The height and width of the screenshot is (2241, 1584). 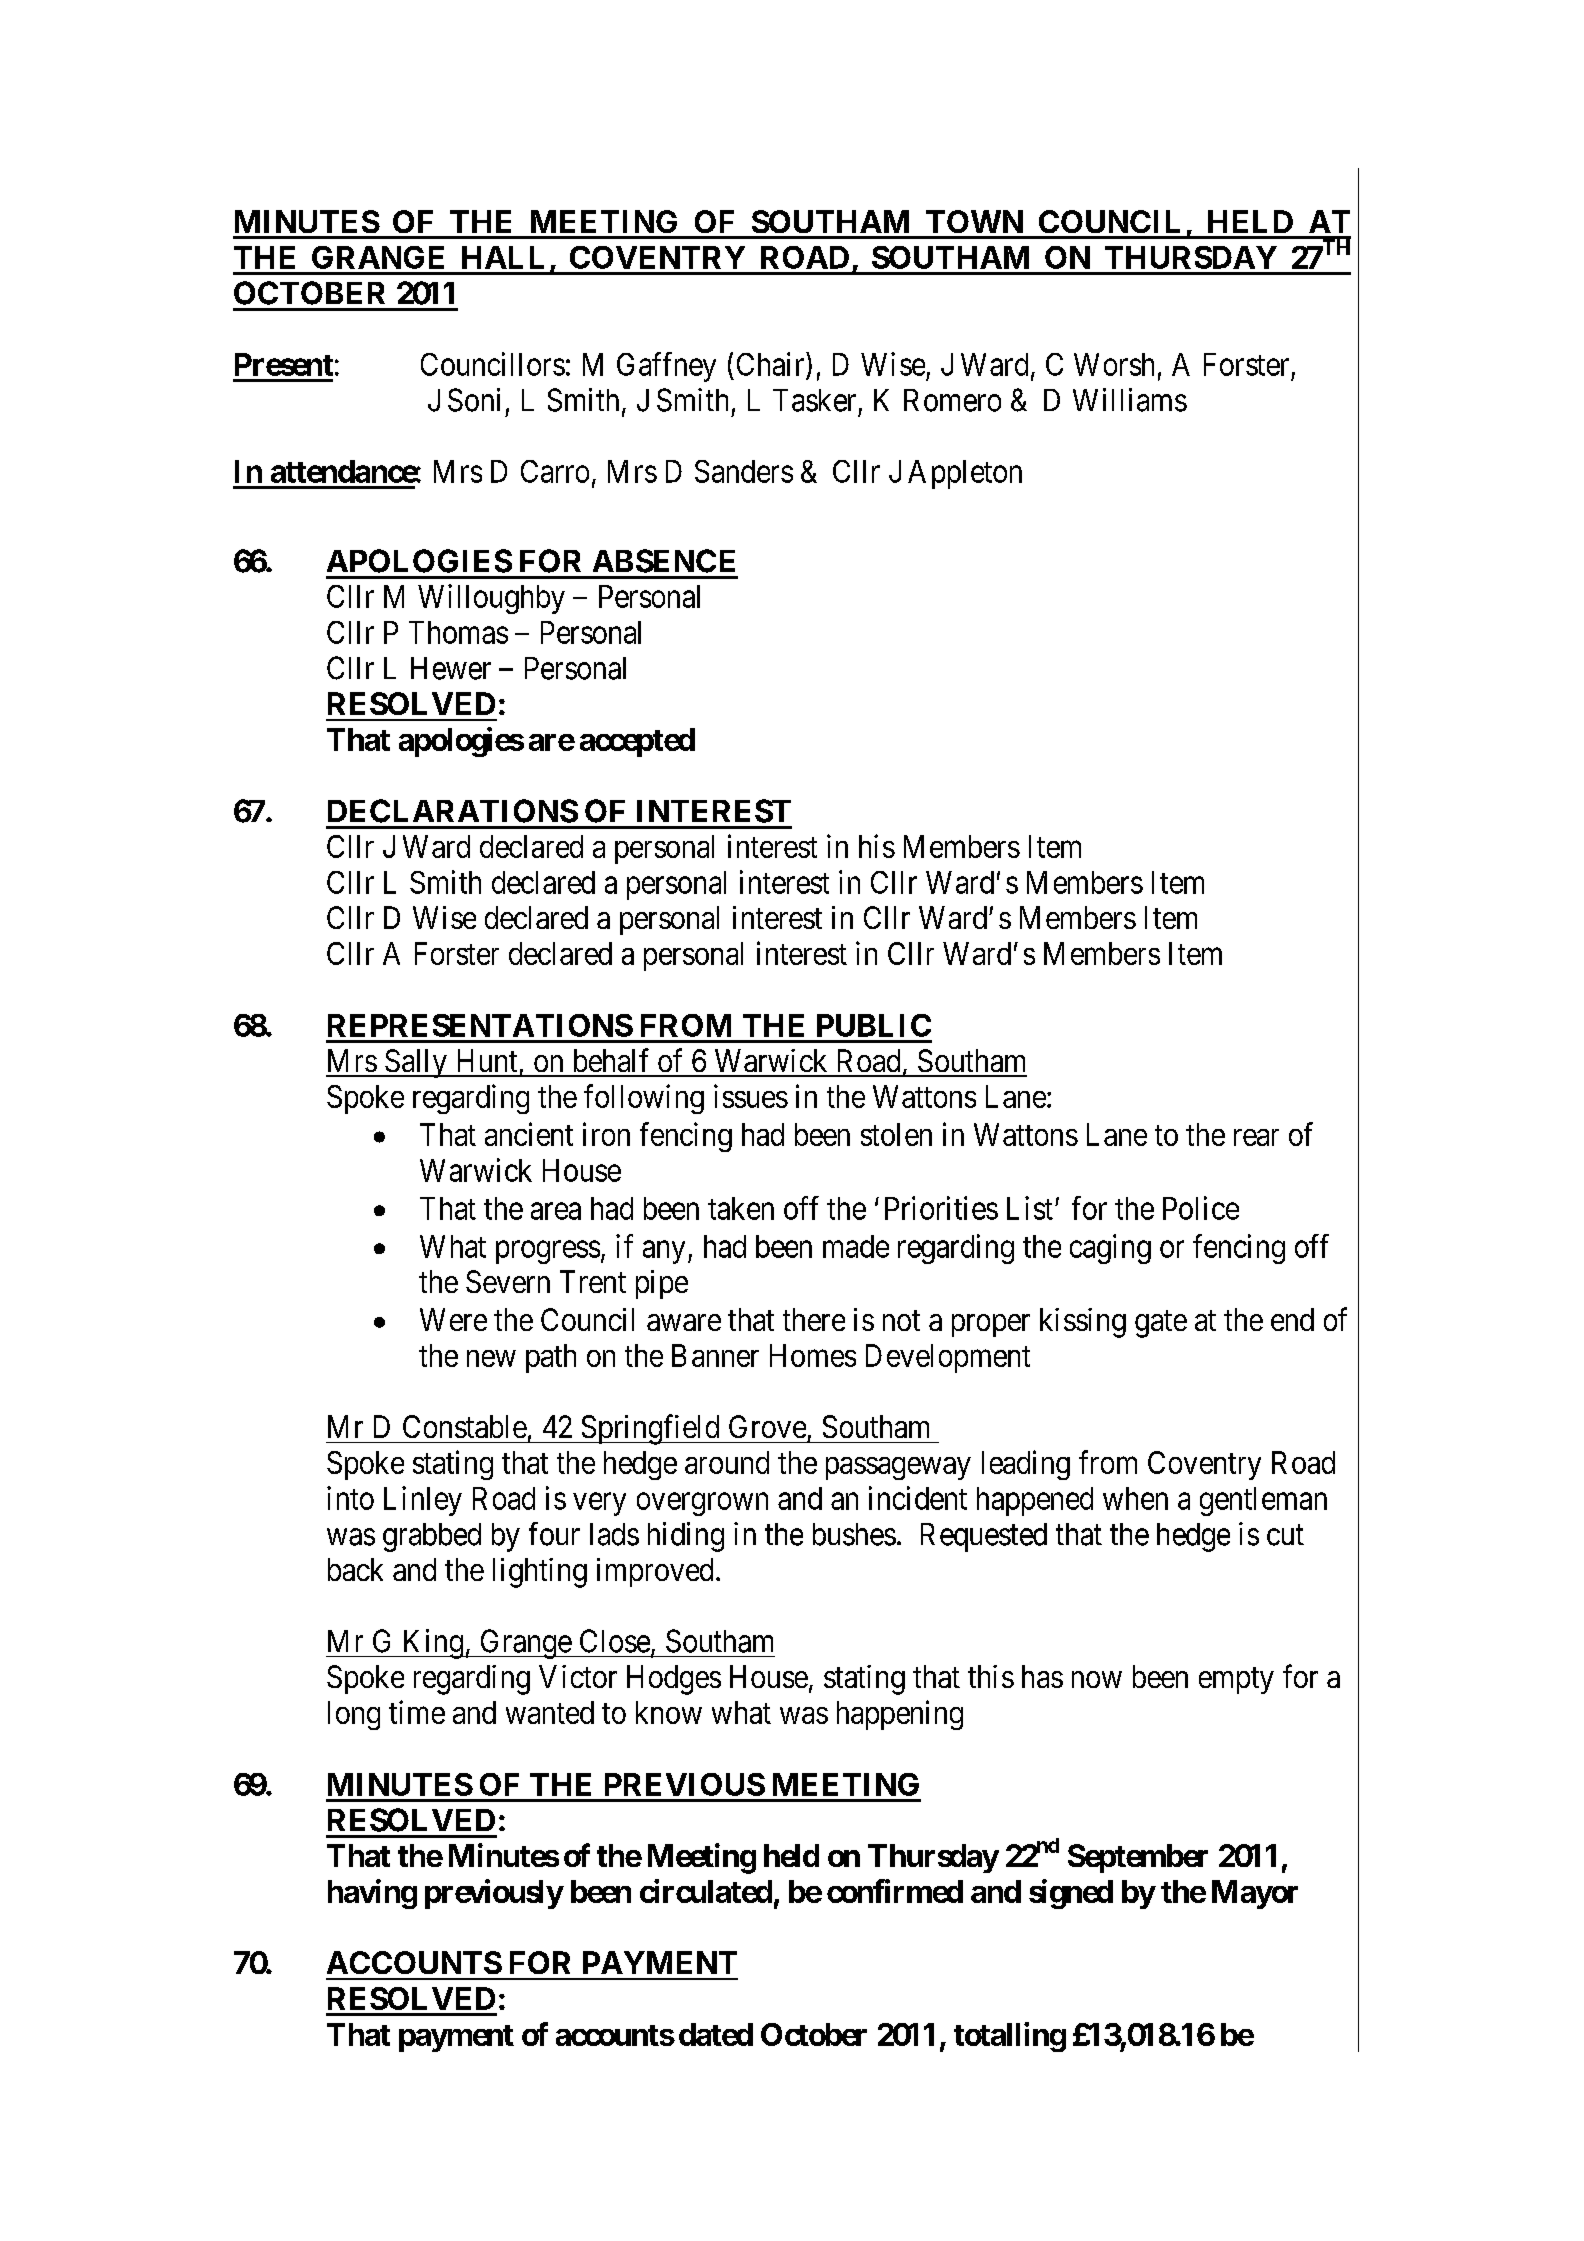 What do you see at coordinates (772, 364) in the screenshot?
I see `Chair` at bounding box center [772, 364].
